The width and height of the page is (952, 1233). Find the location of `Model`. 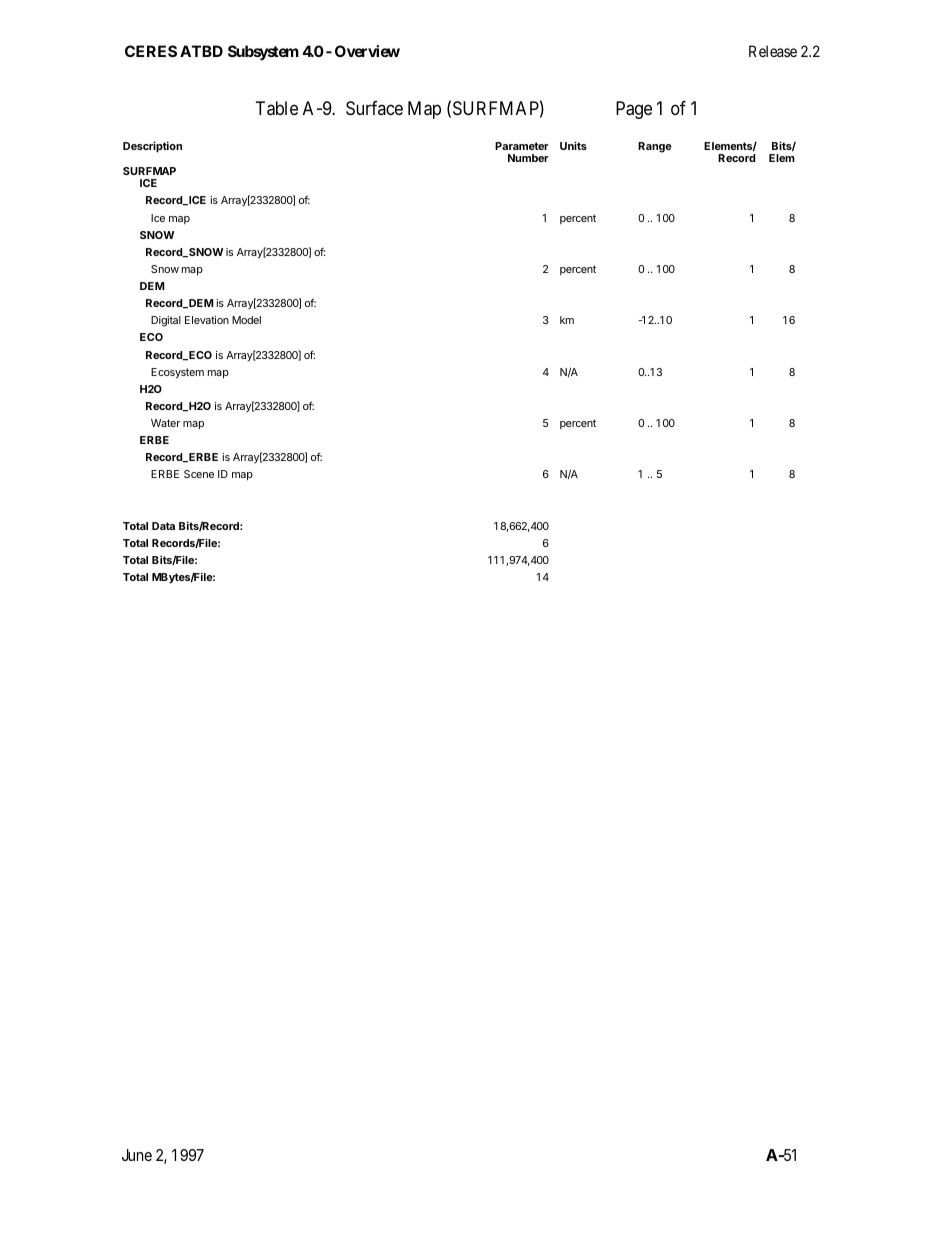

Model is located at coordinates (246, 320).
